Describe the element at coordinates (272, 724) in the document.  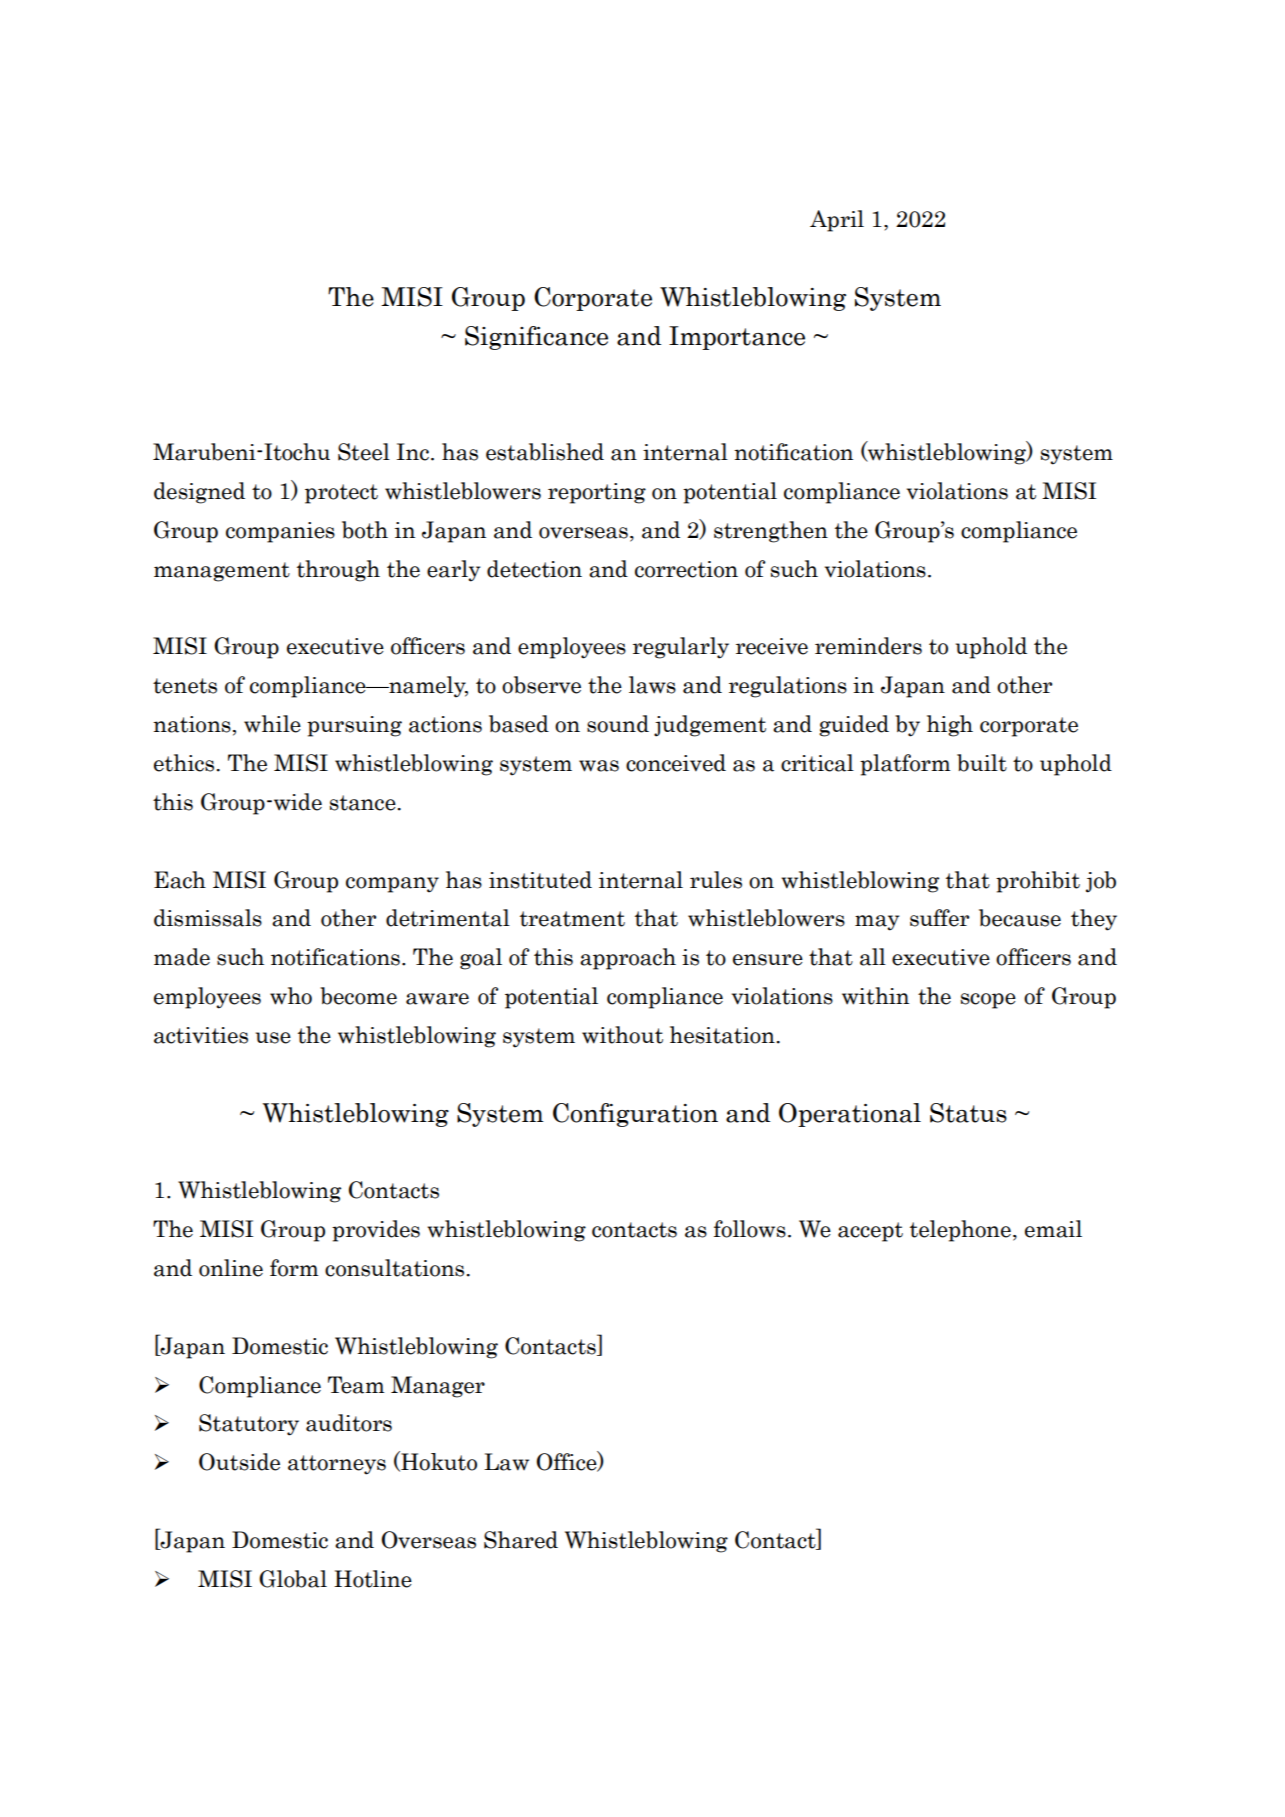
I see `while` at that location.
